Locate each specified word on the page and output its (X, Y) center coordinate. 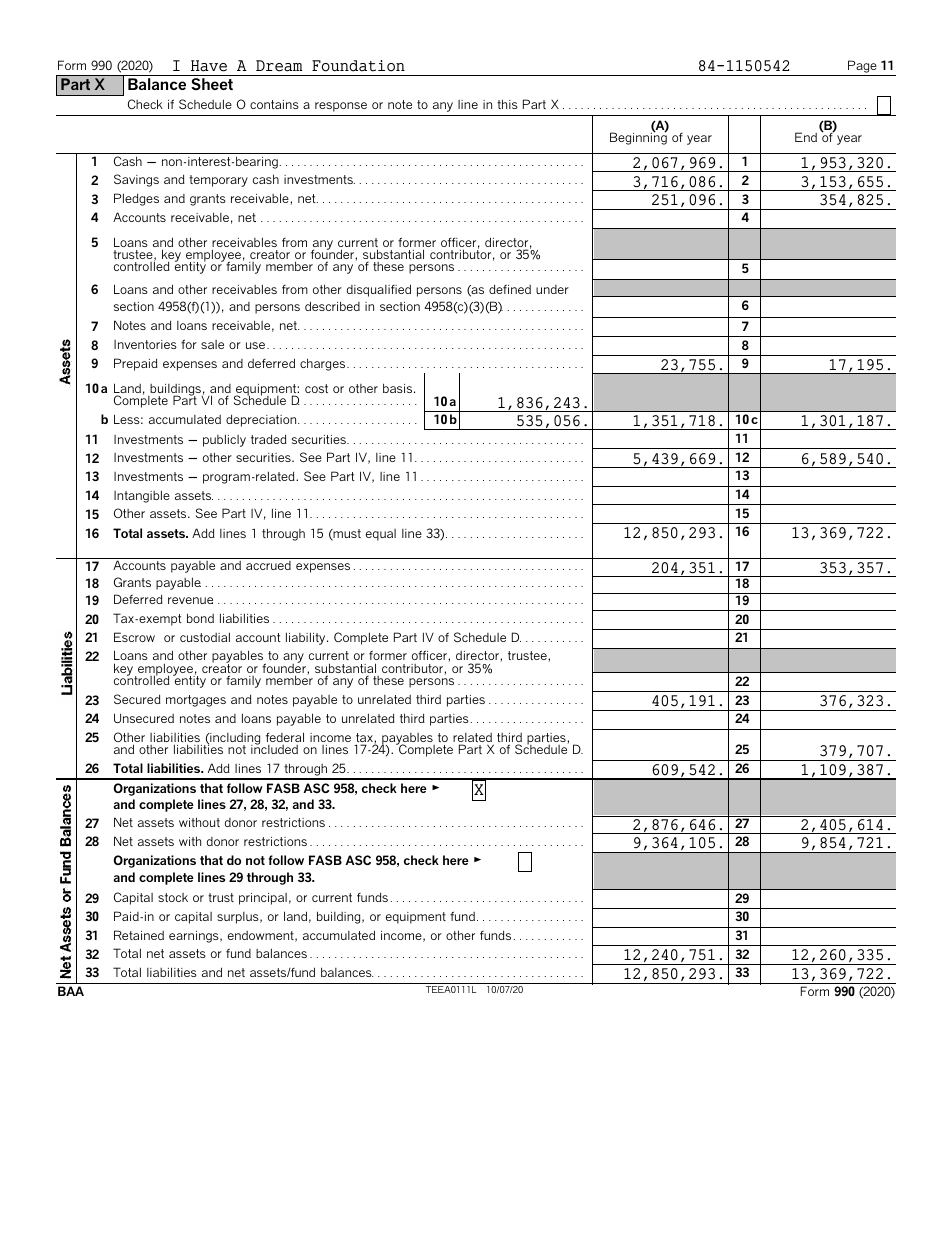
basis (399, 388)
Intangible (142, 496)
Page (862, 66)
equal (381, 535)
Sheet (212, 84)
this (507, 104)
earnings (195, 937)
